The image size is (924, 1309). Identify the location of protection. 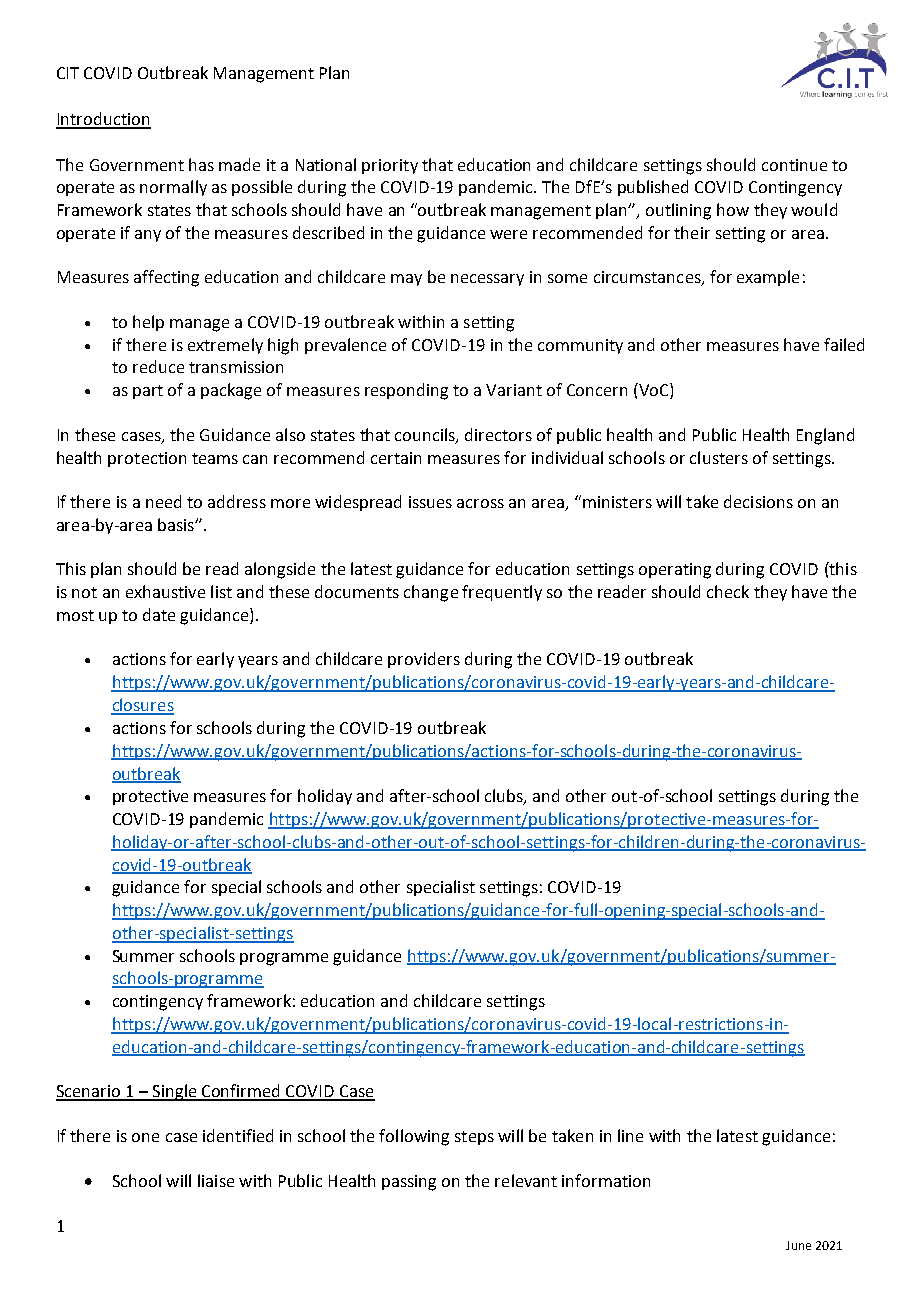
(147, 459).
